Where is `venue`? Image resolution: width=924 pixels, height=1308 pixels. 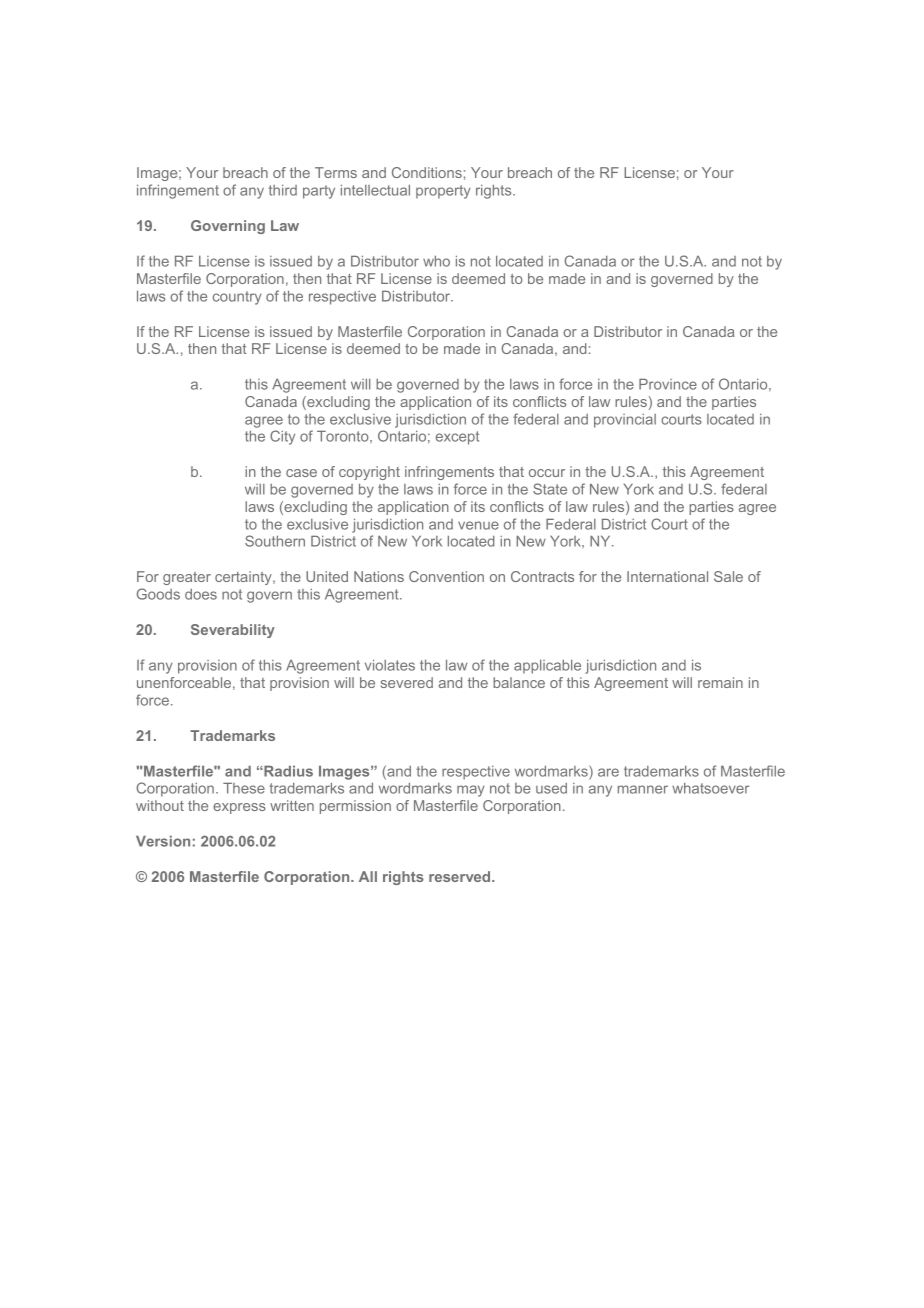
venue is located at coordinates (478, 525).
